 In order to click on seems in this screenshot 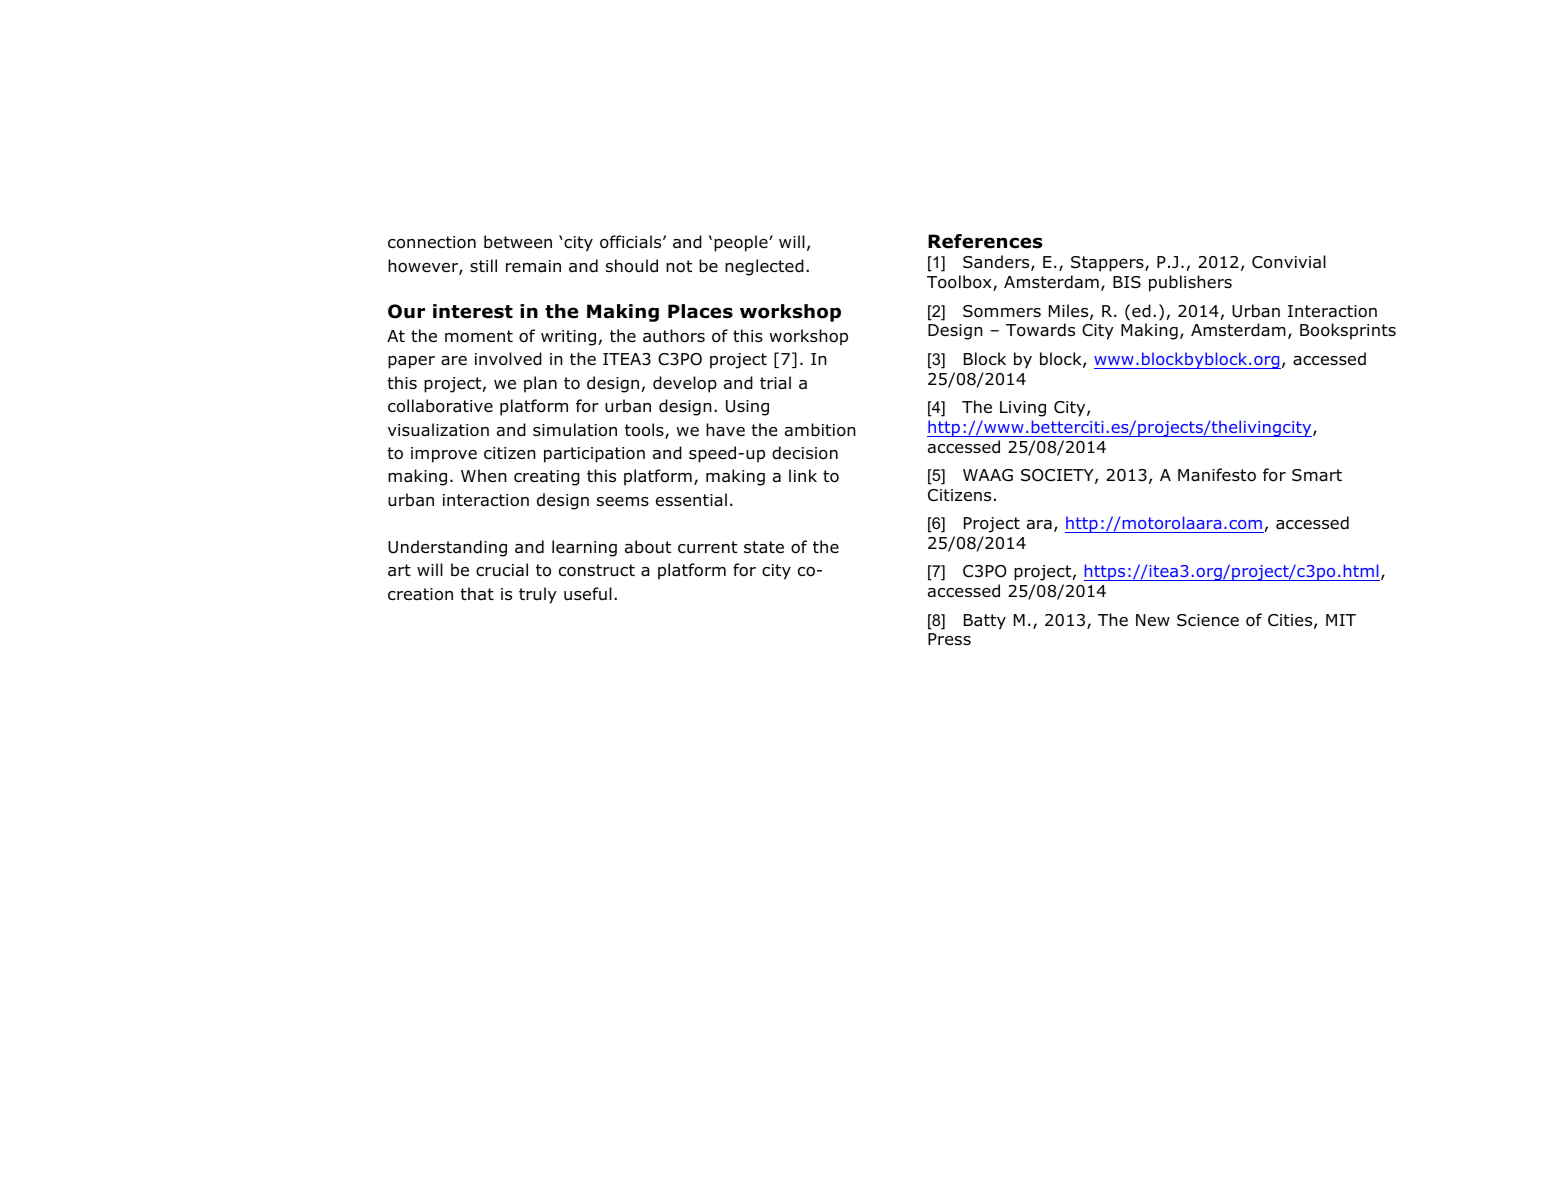, I will do `click(623, 501)`.
